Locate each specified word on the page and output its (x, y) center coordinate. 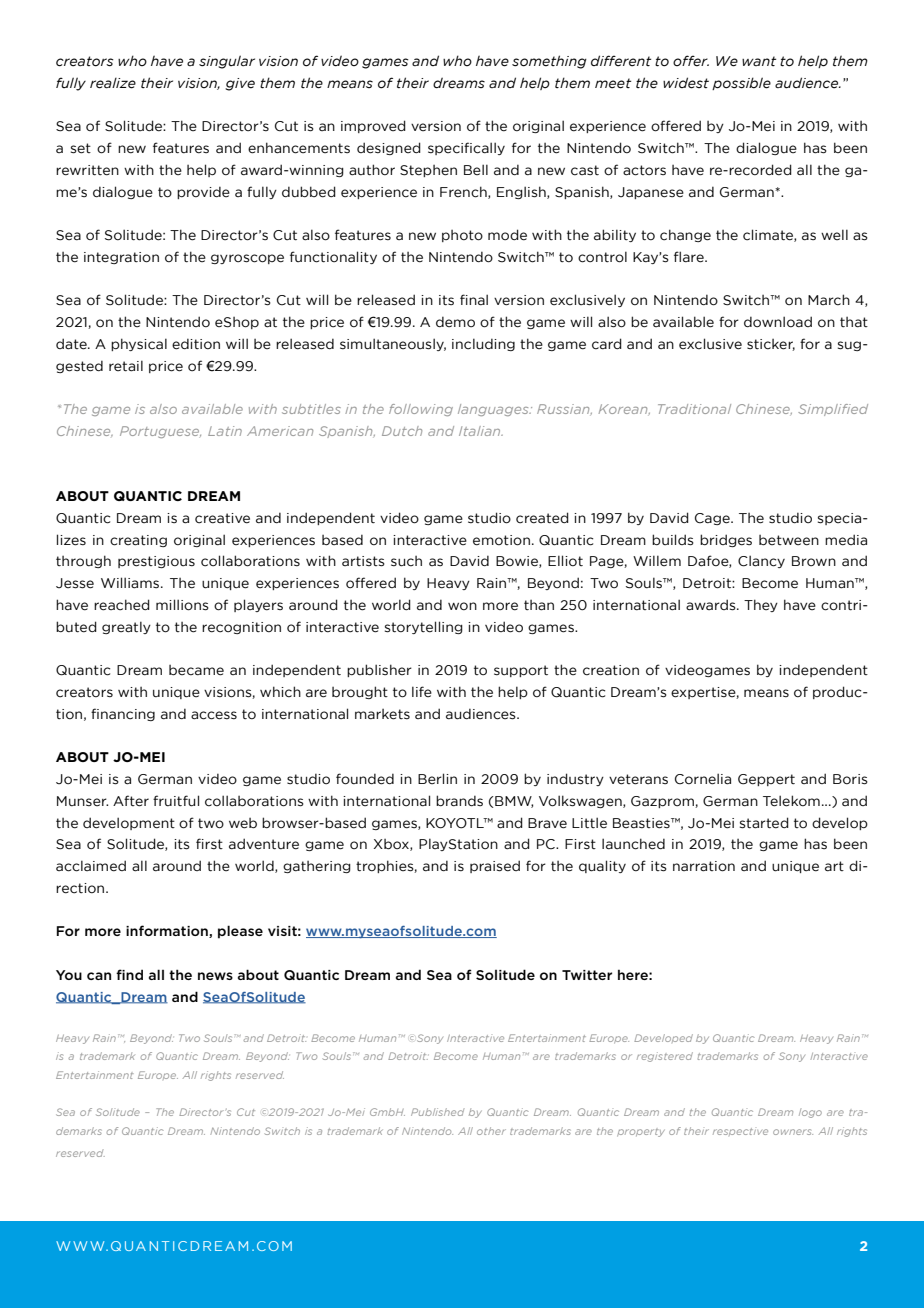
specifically (466, 148)
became (196, 670)
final (474, 300)
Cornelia (703, 779)
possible (741, 83)
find (129, 974)
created (542, 518)
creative (222, 518)
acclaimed (91, 866)
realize (113, 83)
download (778, 322)
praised (495, 866)
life (422, 691)
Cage (713, 519)
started (764, 823)
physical (139, 344)
